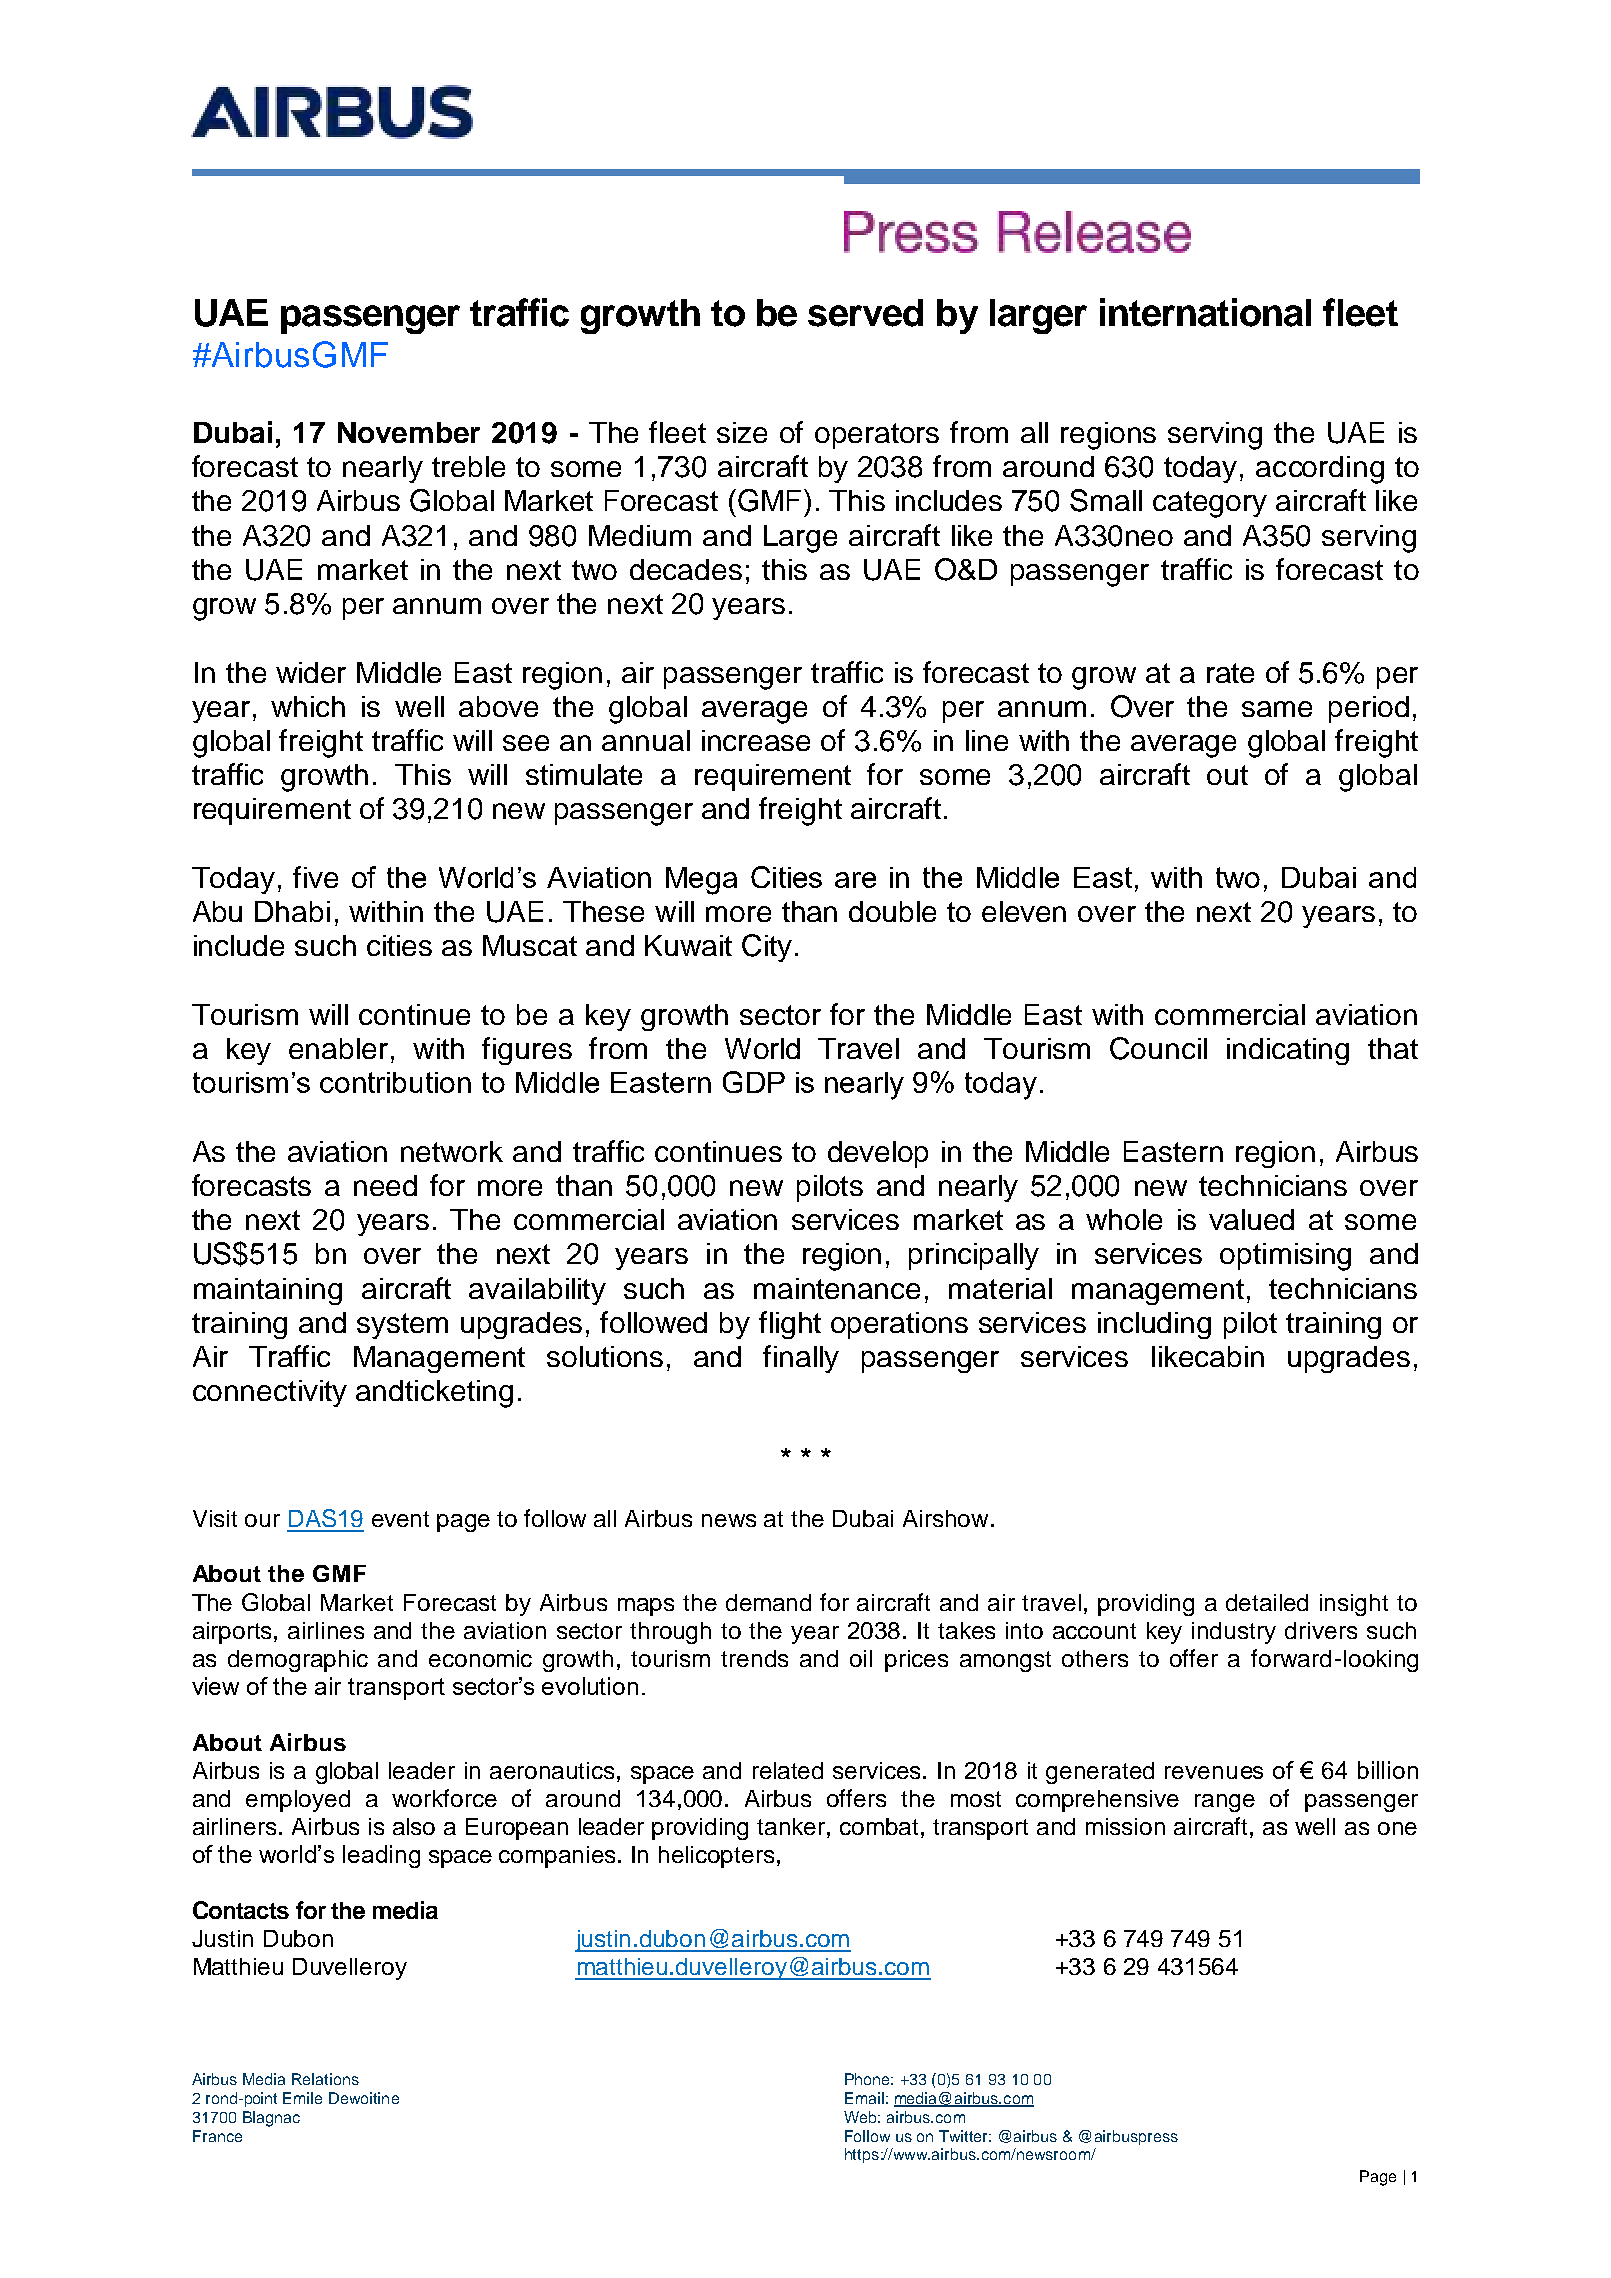  Describe the element at coordinates (864, 2098) in the page. I see `Email` at that location.
